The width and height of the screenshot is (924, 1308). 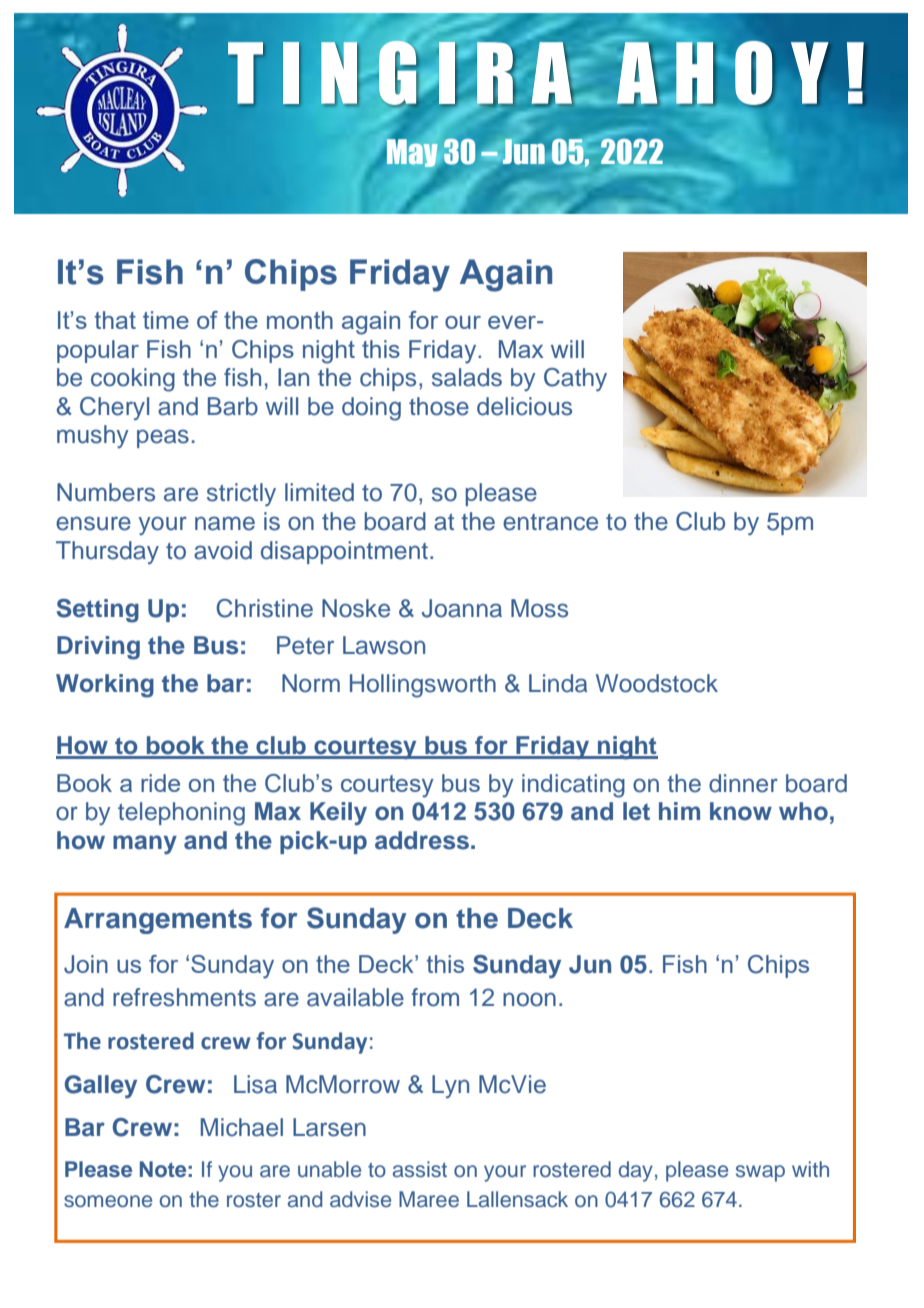 I want to click on Cathy, so click(x=575, y=379).
